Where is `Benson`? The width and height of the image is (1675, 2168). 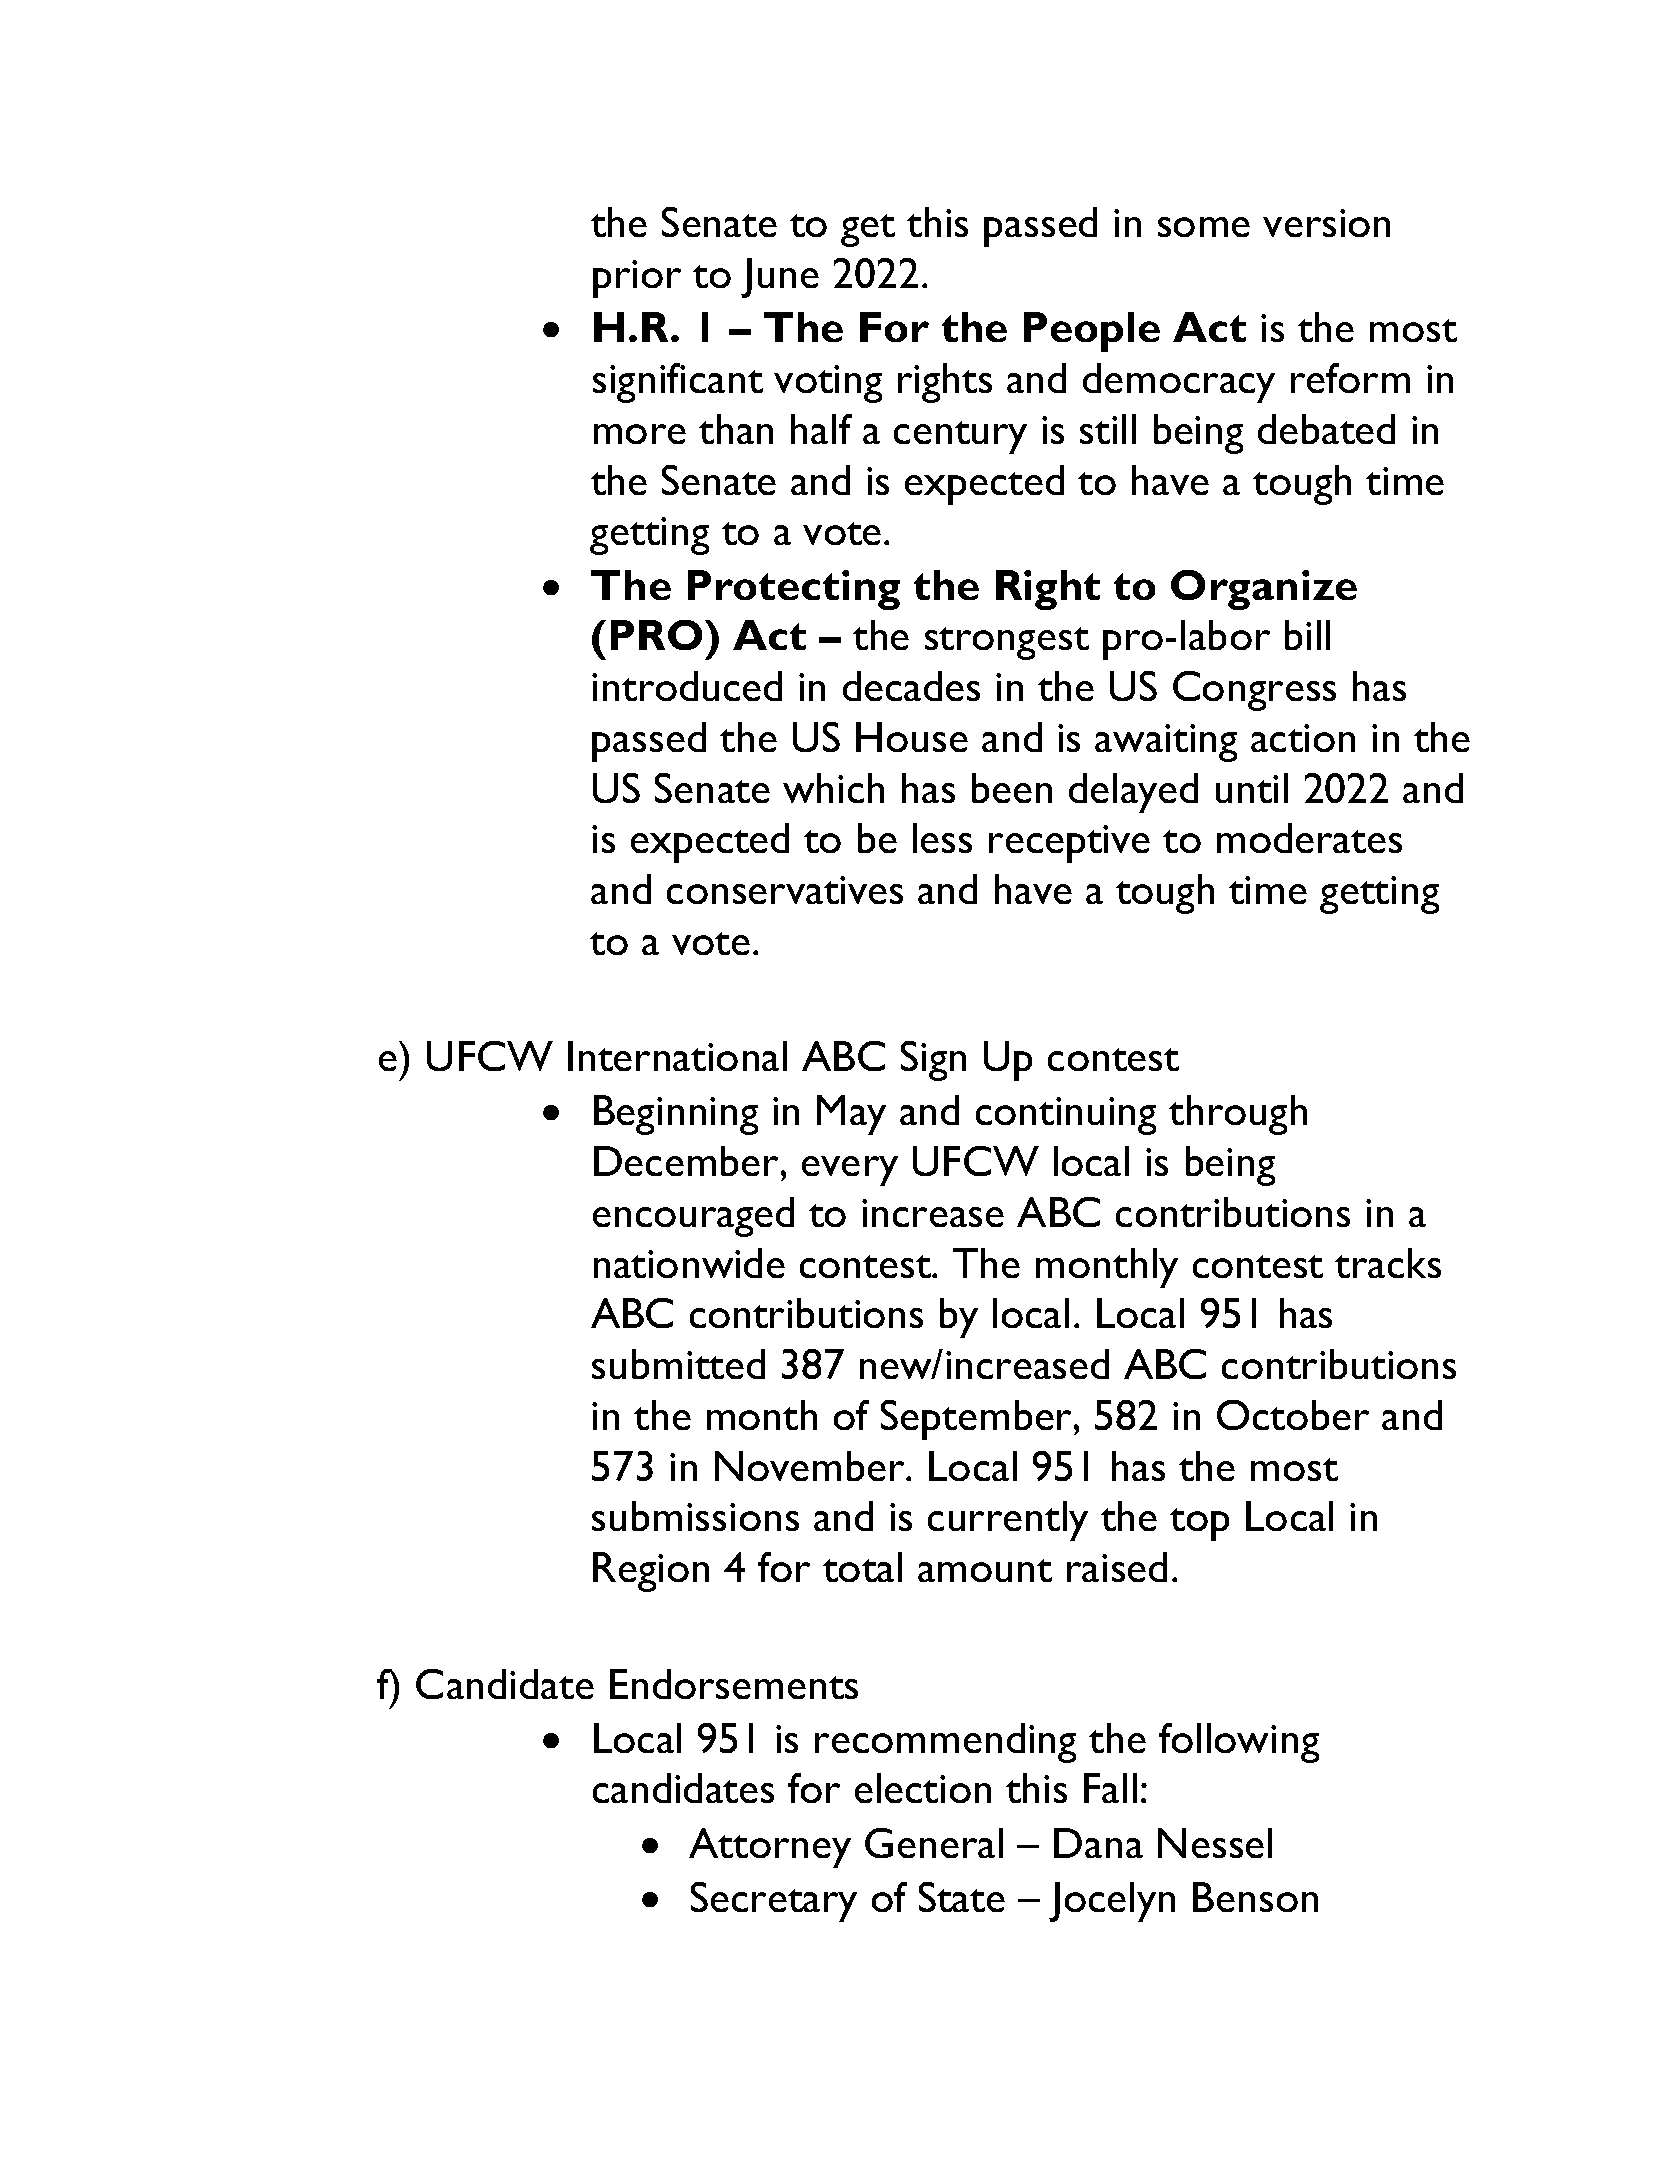
Benson is located at coordinates (1255, 1897).
